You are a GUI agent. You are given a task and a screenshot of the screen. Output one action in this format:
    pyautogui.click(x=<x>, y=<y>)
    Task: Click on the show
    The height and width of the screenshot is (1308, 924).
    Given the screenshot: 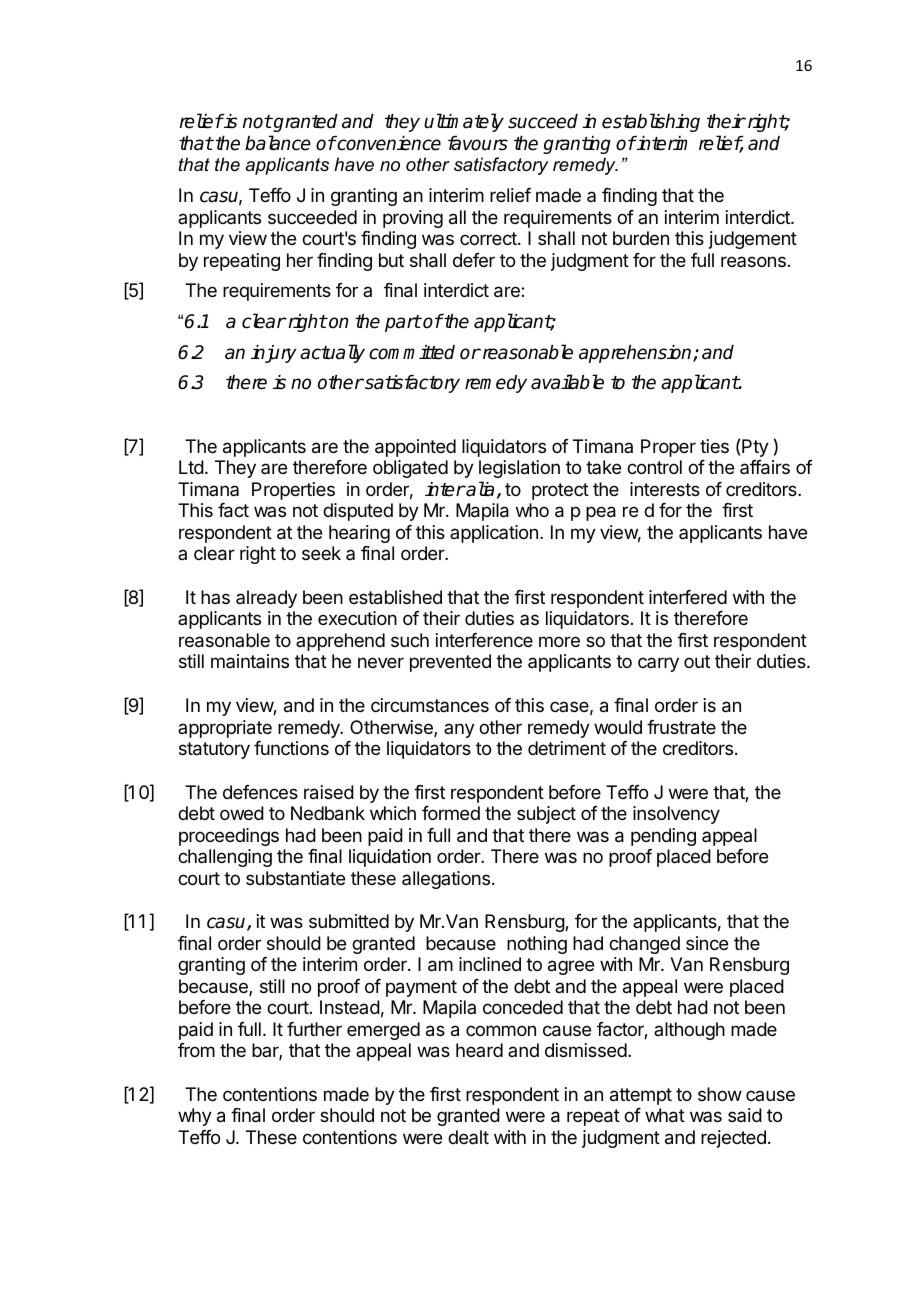 What is the action you would take?
    pyautogui.click(x=720, y=1094)
